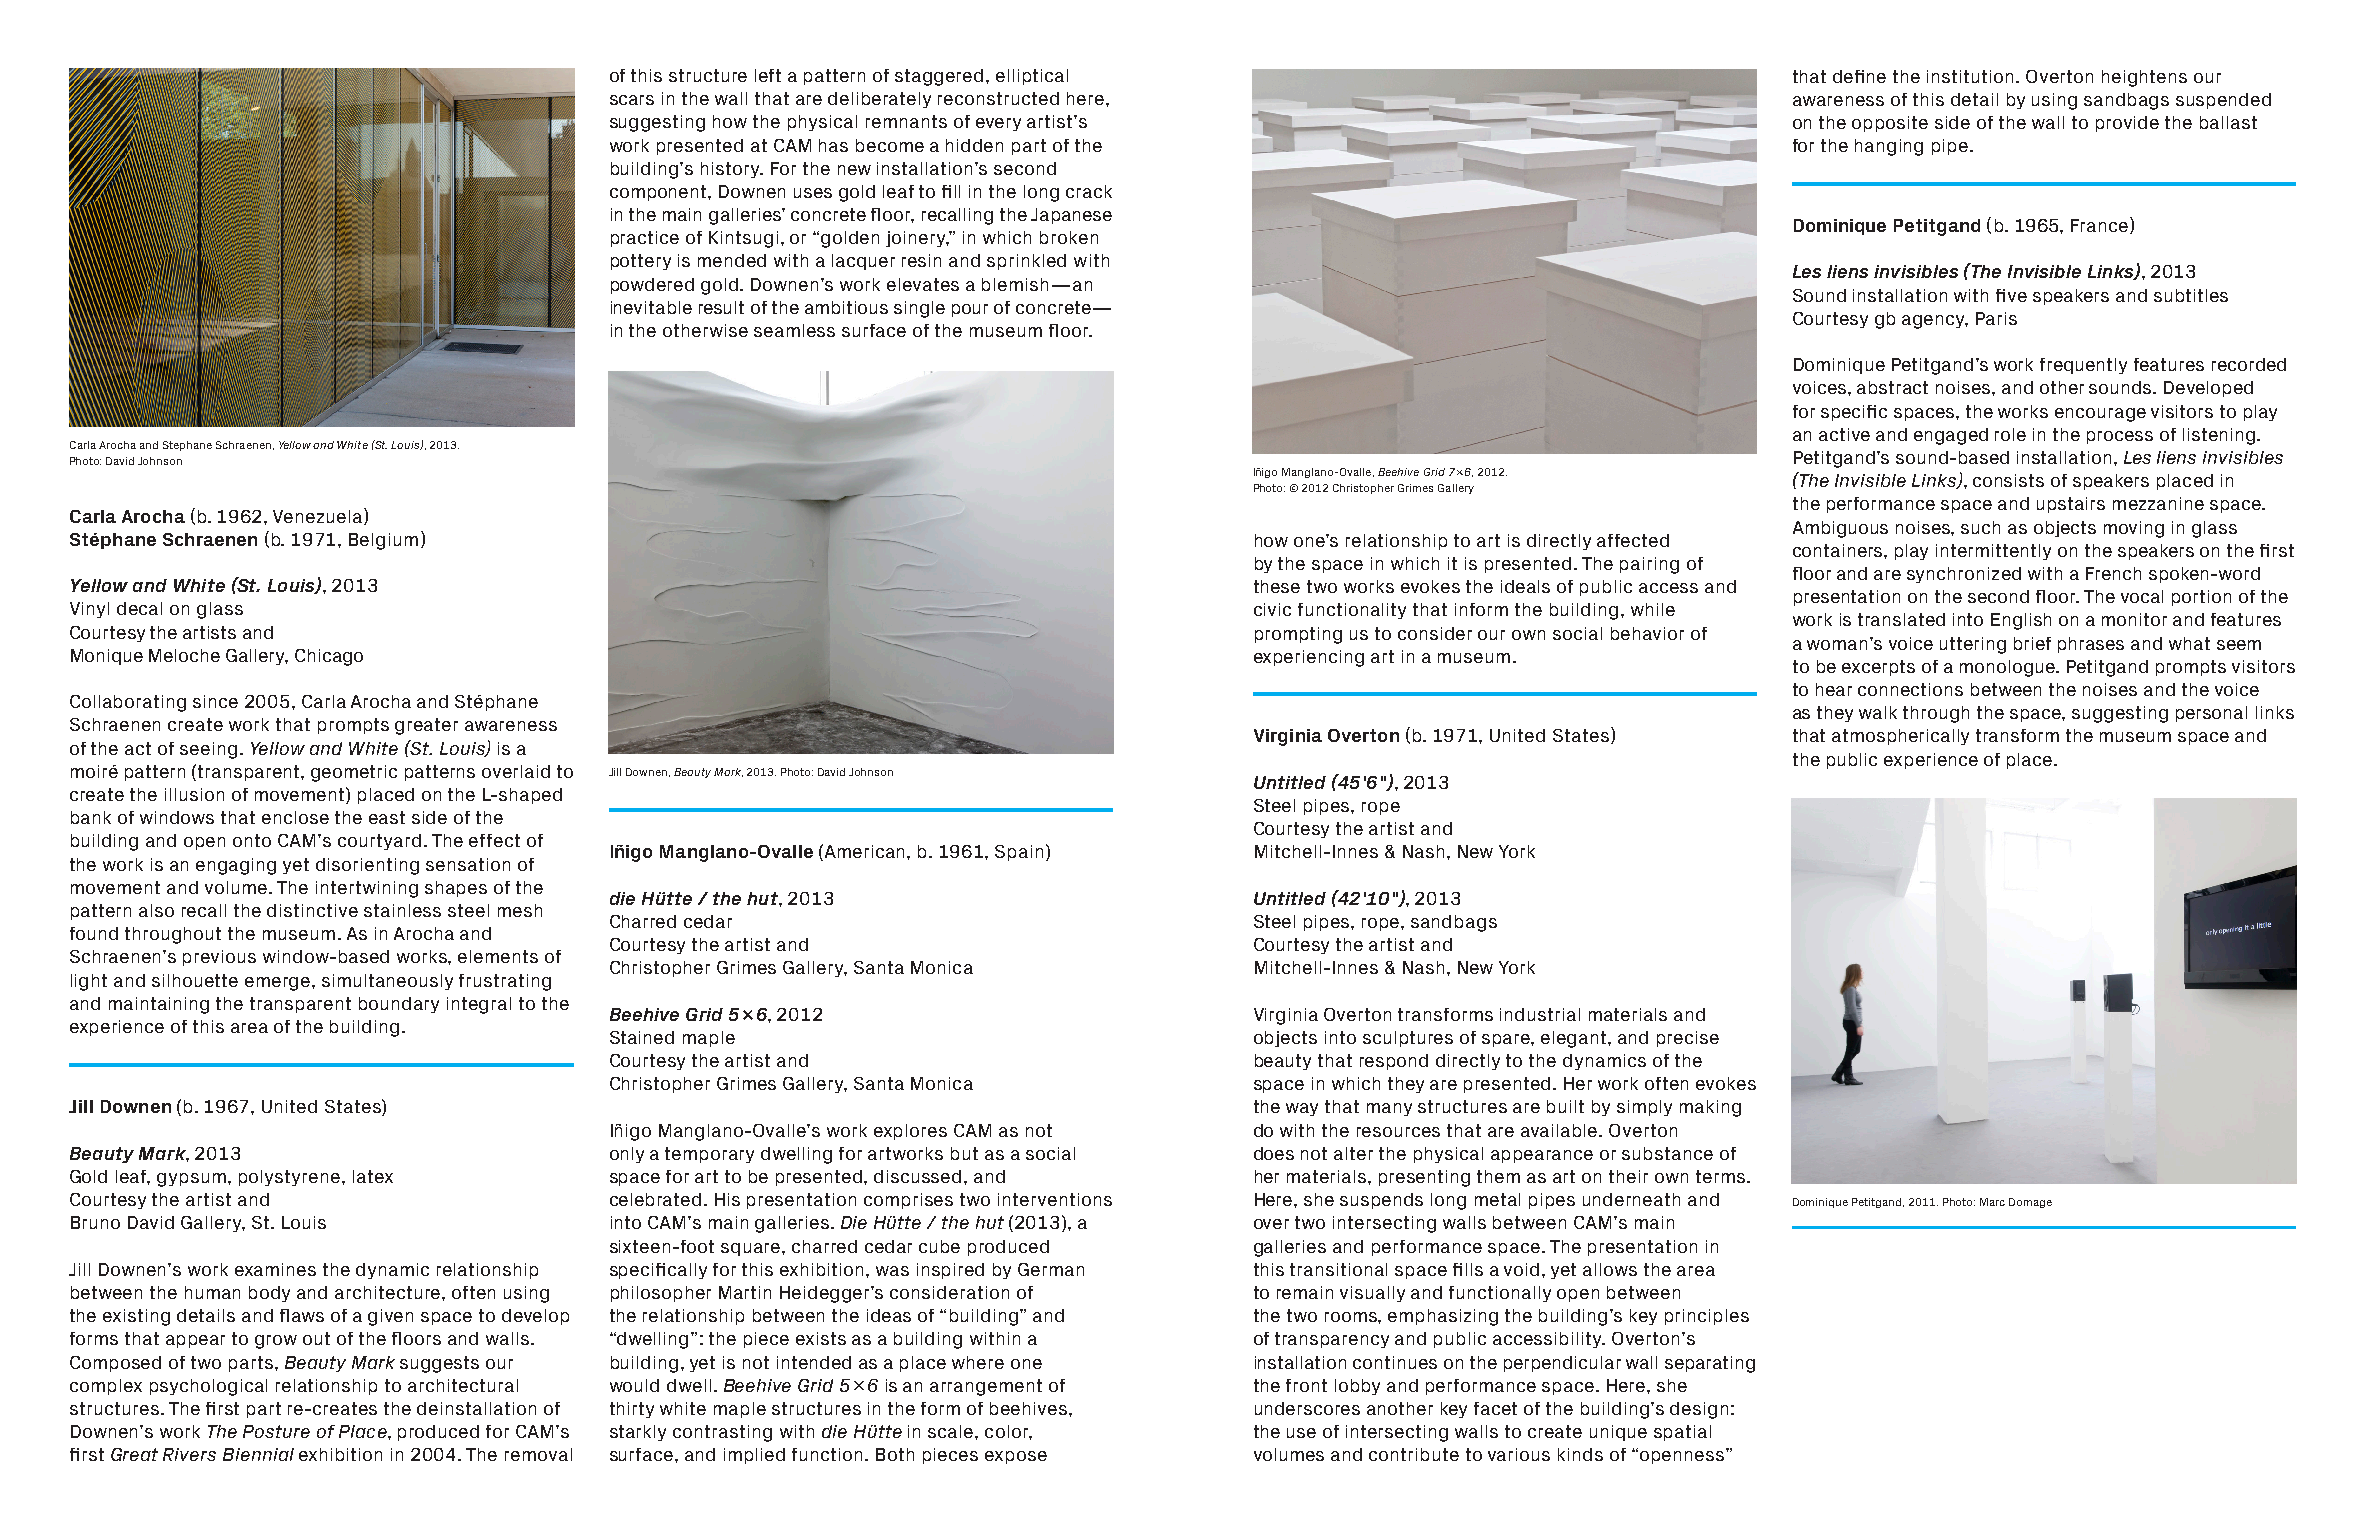 The image size is (2366, 1531). What do you see at coordinates (1307, 1408) in the screenshot?
I see `underscores` at bounding box center [1307, 1408].
